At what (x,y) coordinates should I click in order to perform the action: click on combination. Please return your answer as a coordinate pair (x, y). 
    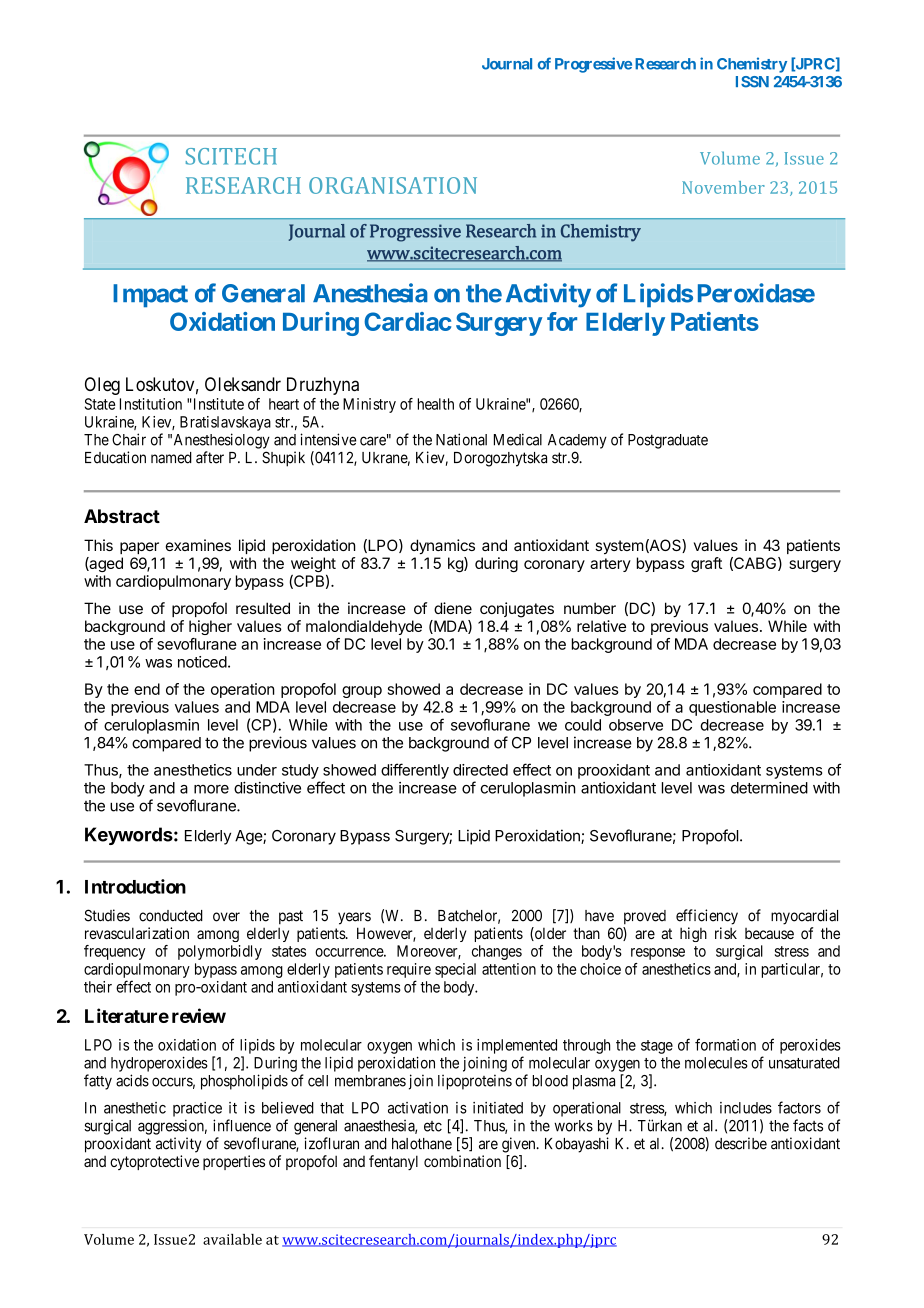
    Looking at the image, I should click on (462, 1161).
